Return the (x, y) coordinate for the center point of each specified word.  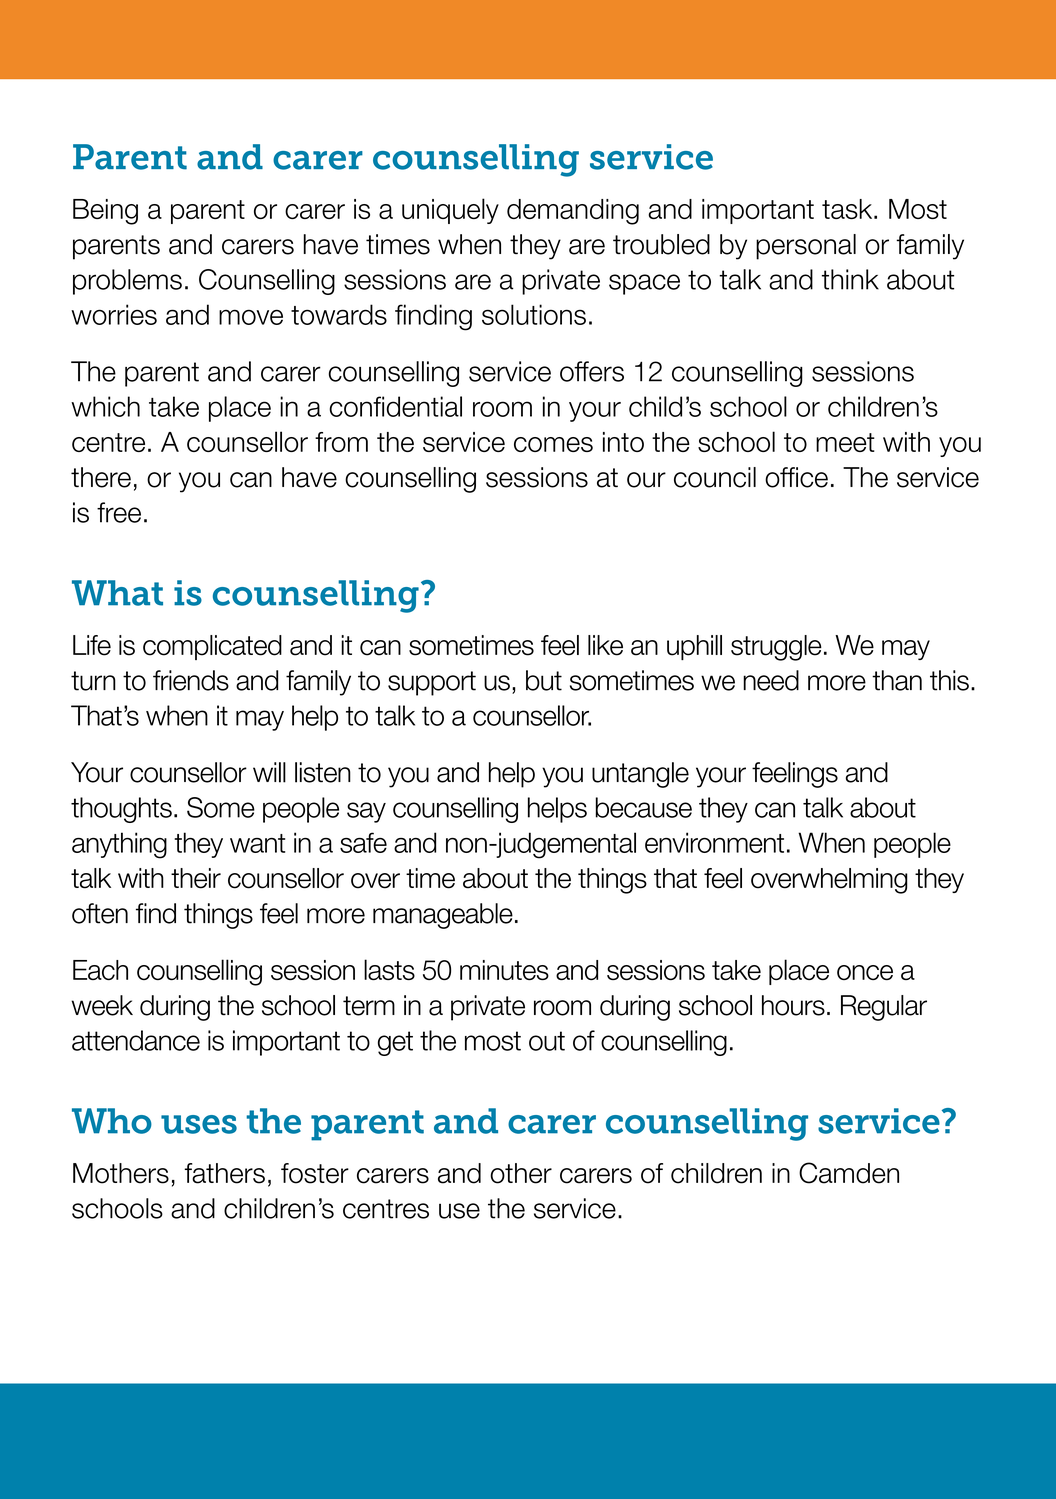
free (119, 512)
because (644, 807)
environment (714, 842)
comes (553, 444)
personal (806, 247)
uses (199, 1124)
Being (105, 212)
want (257, 843)
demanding (573, 212)
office (796, 477)
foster (315, 1173)
